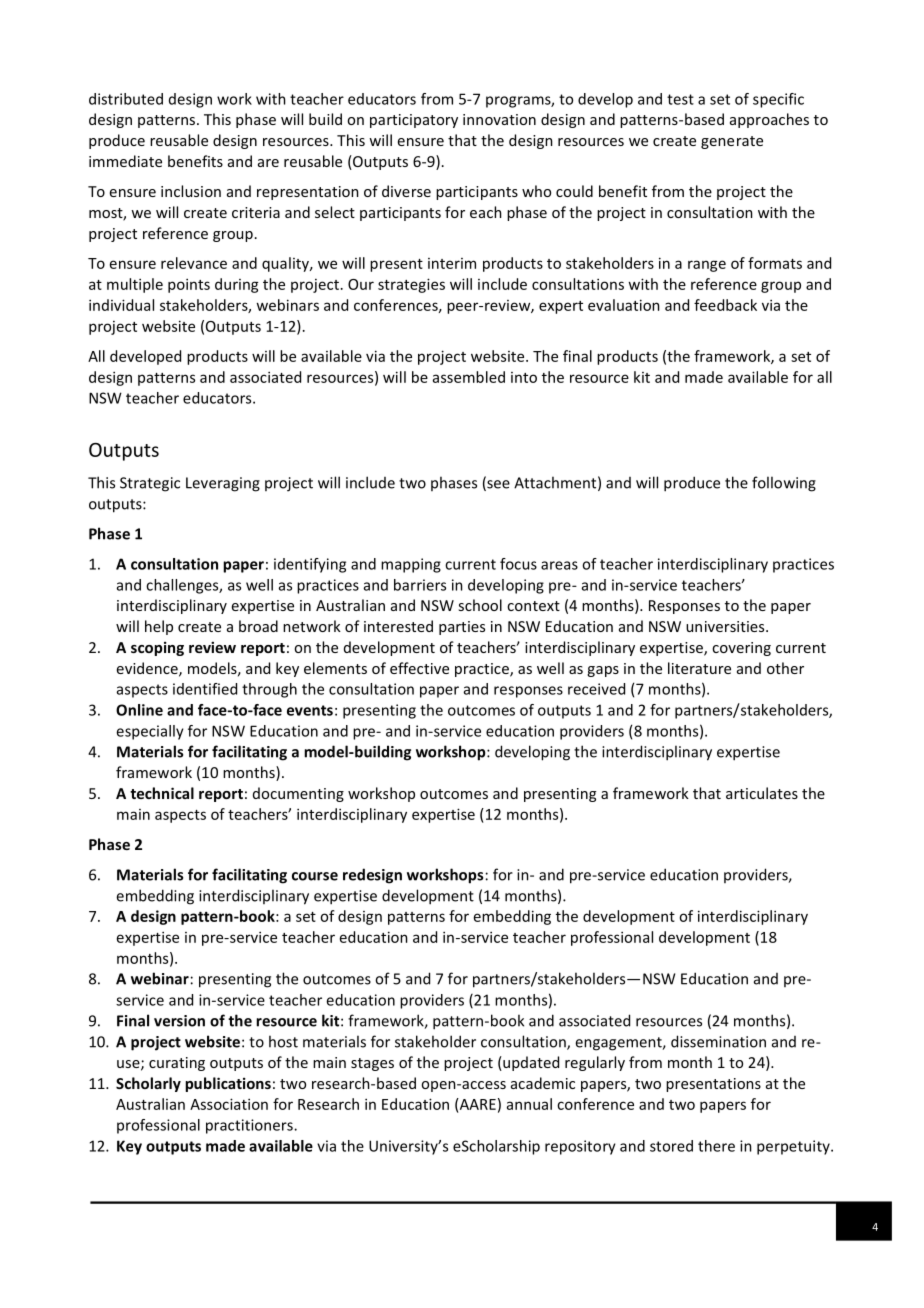  I want to click on effective, so click(419, 668).
